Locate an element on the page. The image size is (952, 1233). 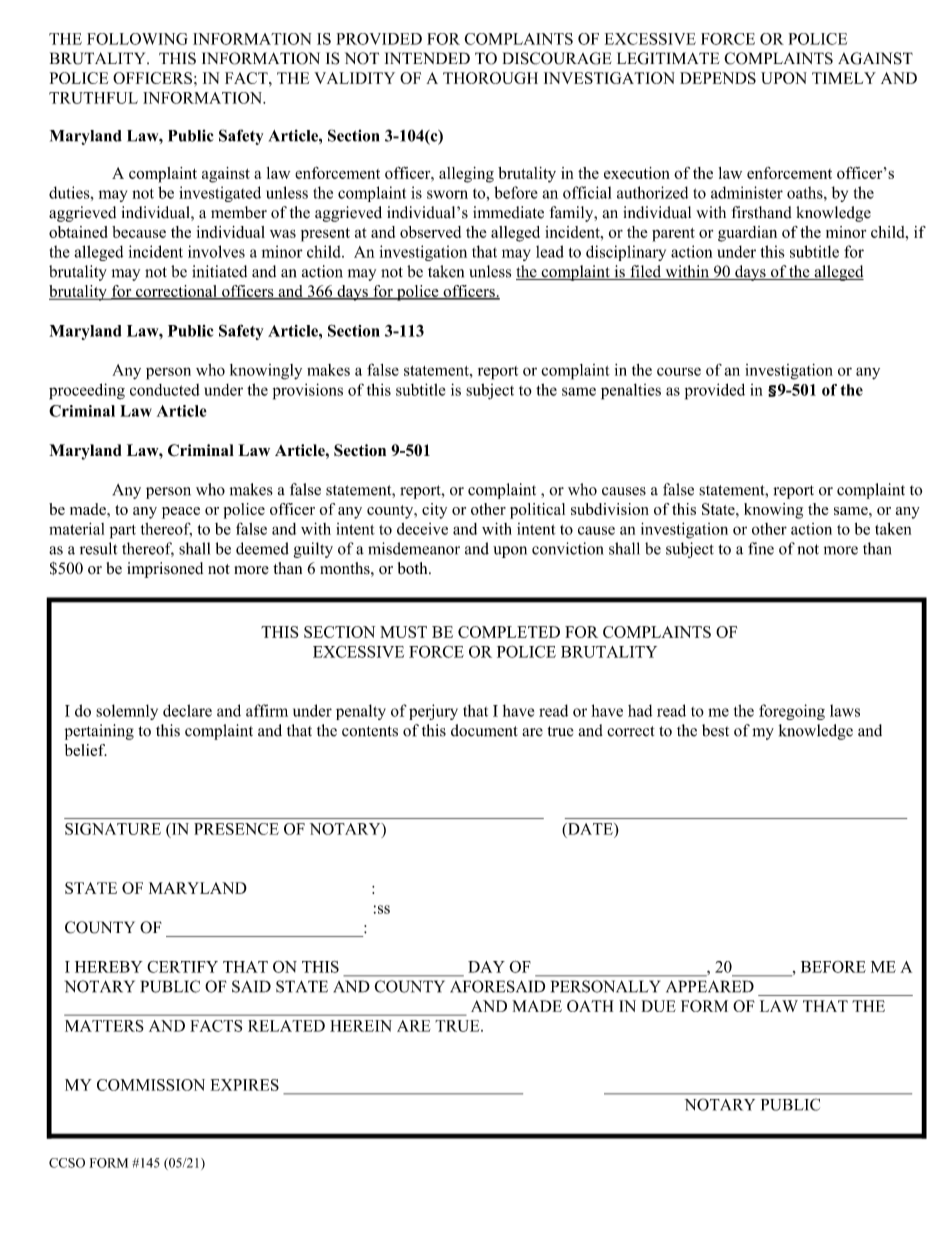
fine is located at coordinates (761, 548).
